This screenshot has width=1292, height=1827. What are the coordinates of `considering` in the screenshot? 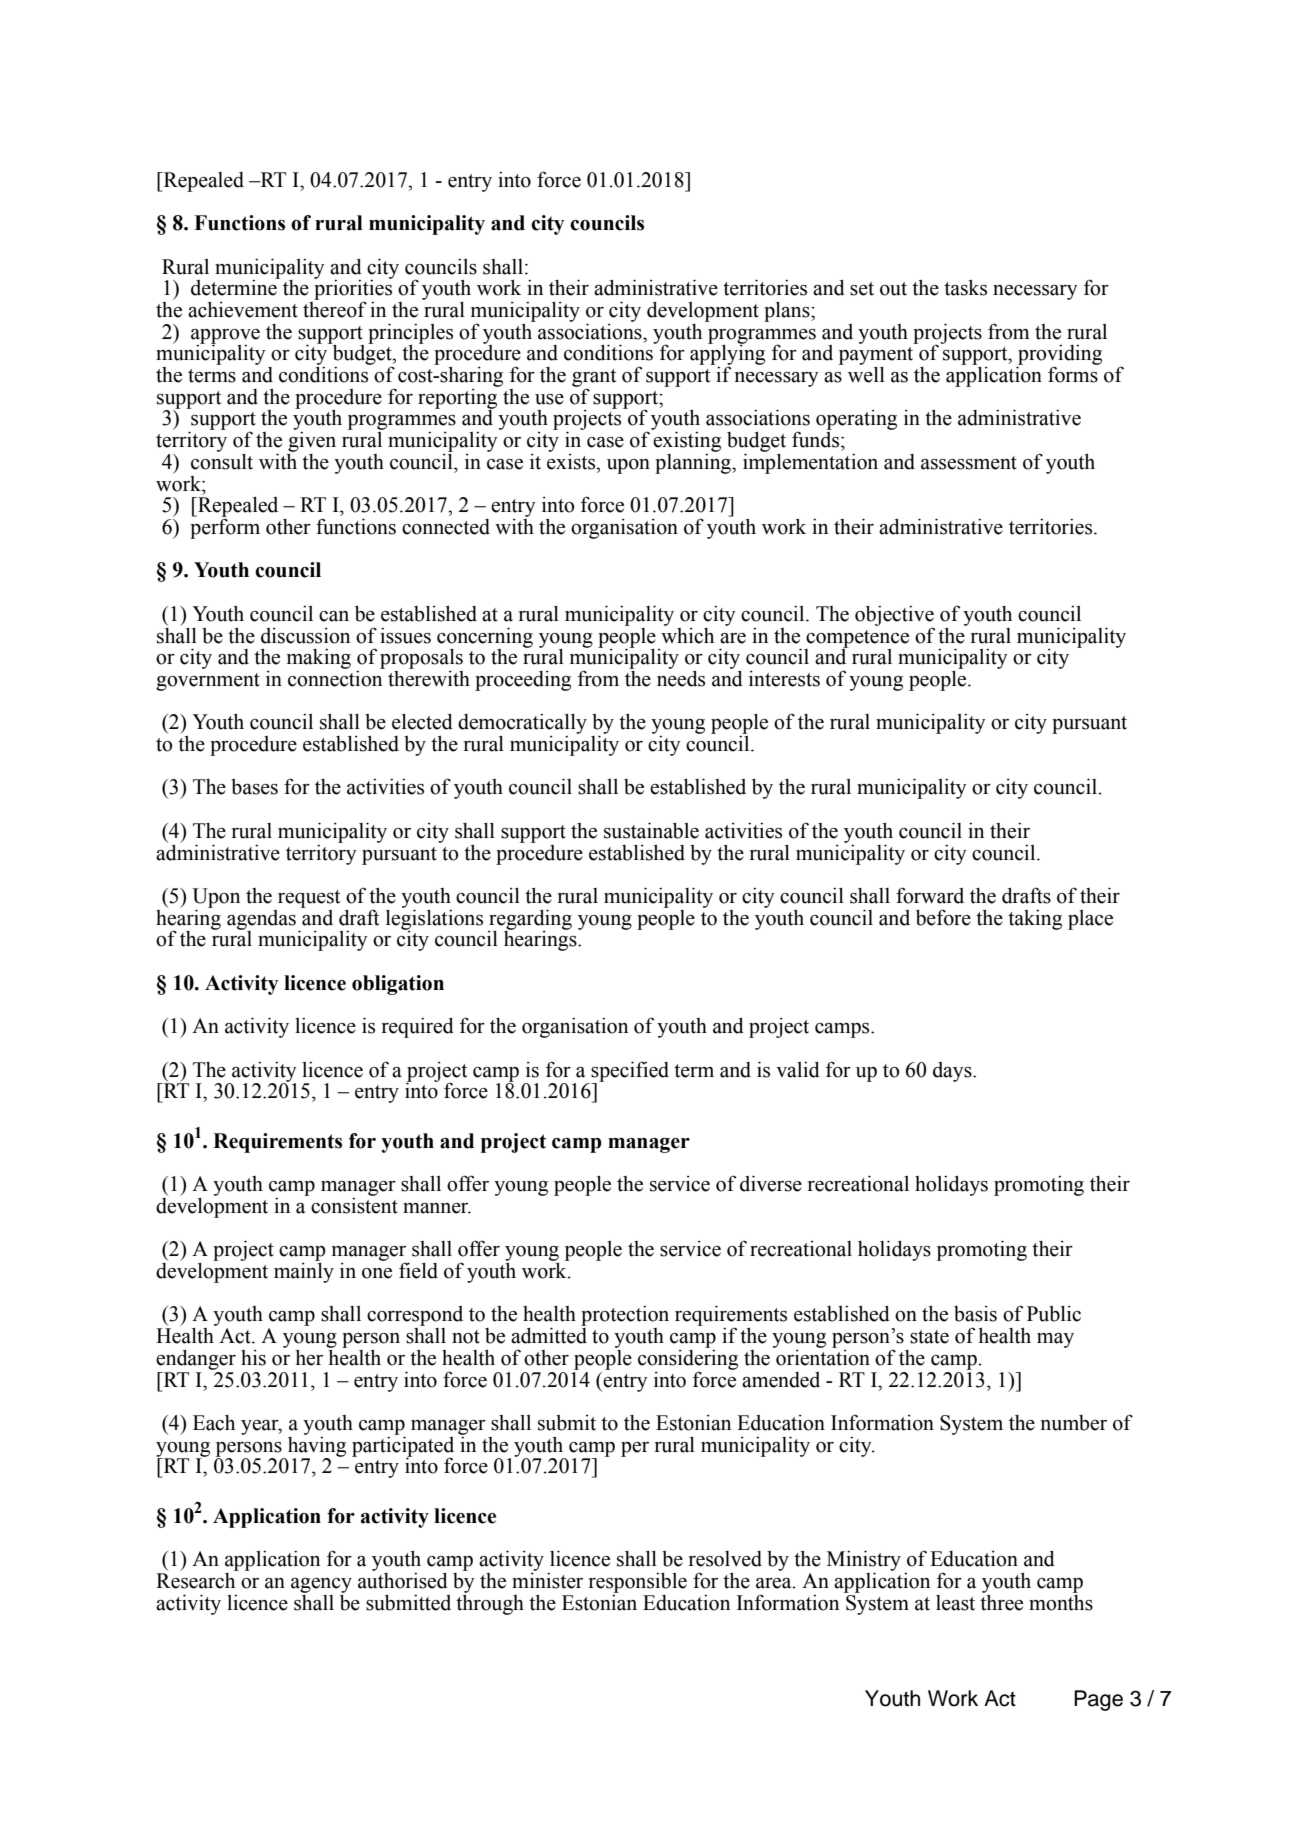 It's located at (688, 1359).
